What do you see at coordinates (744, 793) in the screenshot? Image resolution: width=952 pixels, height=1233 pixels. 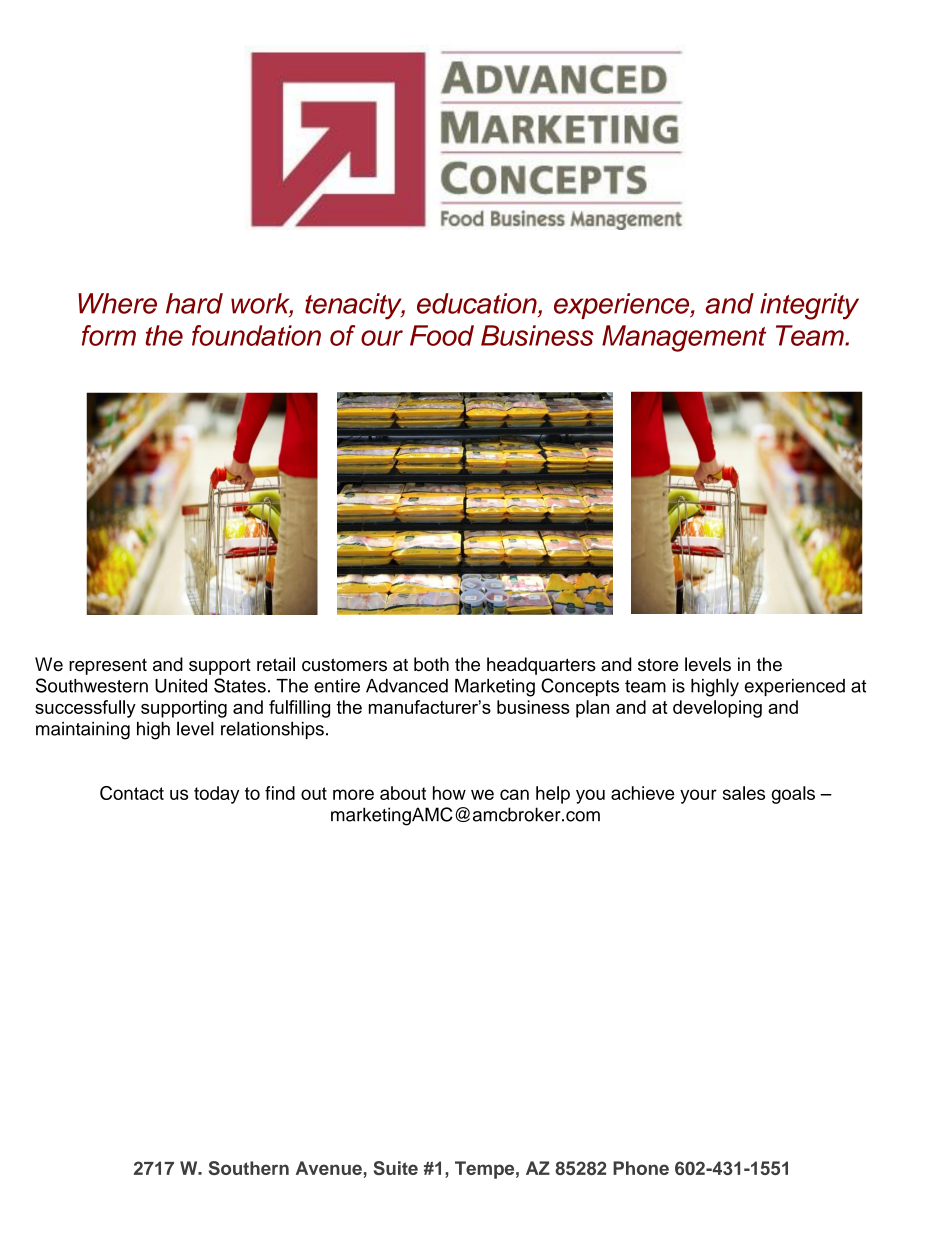 I see `sales` at bounding box center [744, 793].
